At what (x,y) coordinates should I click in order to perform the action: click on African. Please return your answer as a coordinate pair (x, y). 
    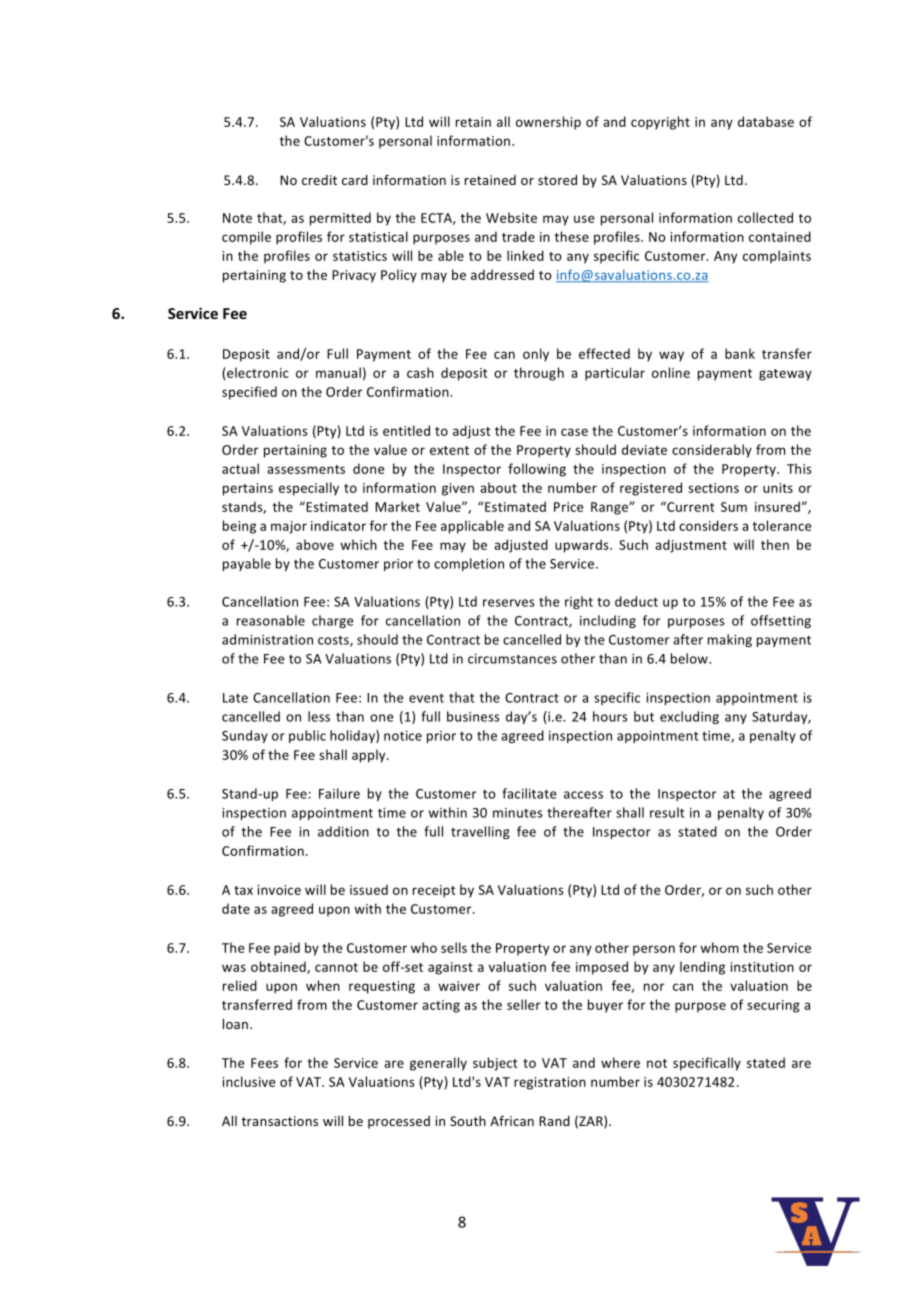
    Looking at the image, I should click on (512, 1120).
